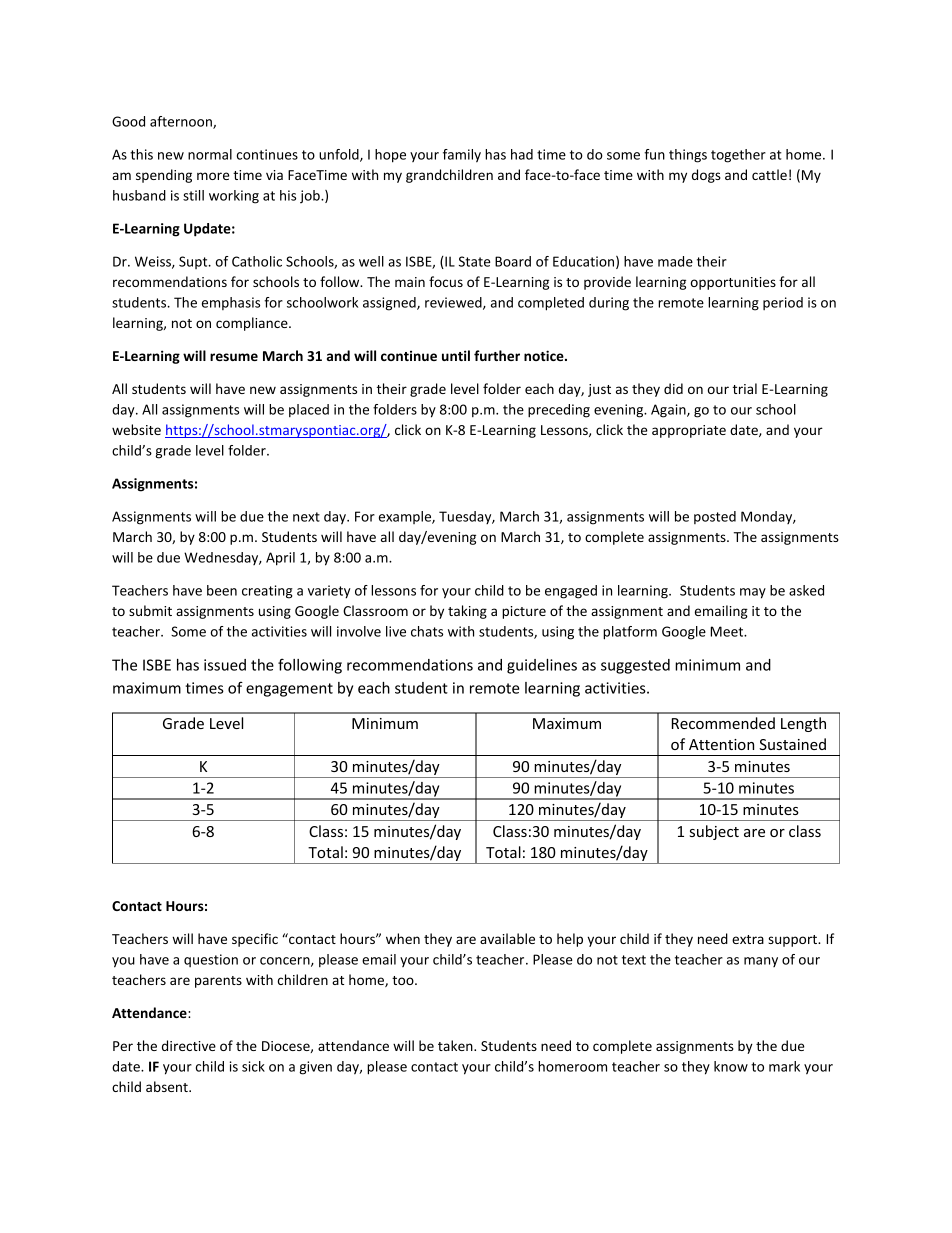 This screenshot has height=1233, width=952. Describe the element at coordinates (738, 156) in the screenshot. I see `together` at that location.
